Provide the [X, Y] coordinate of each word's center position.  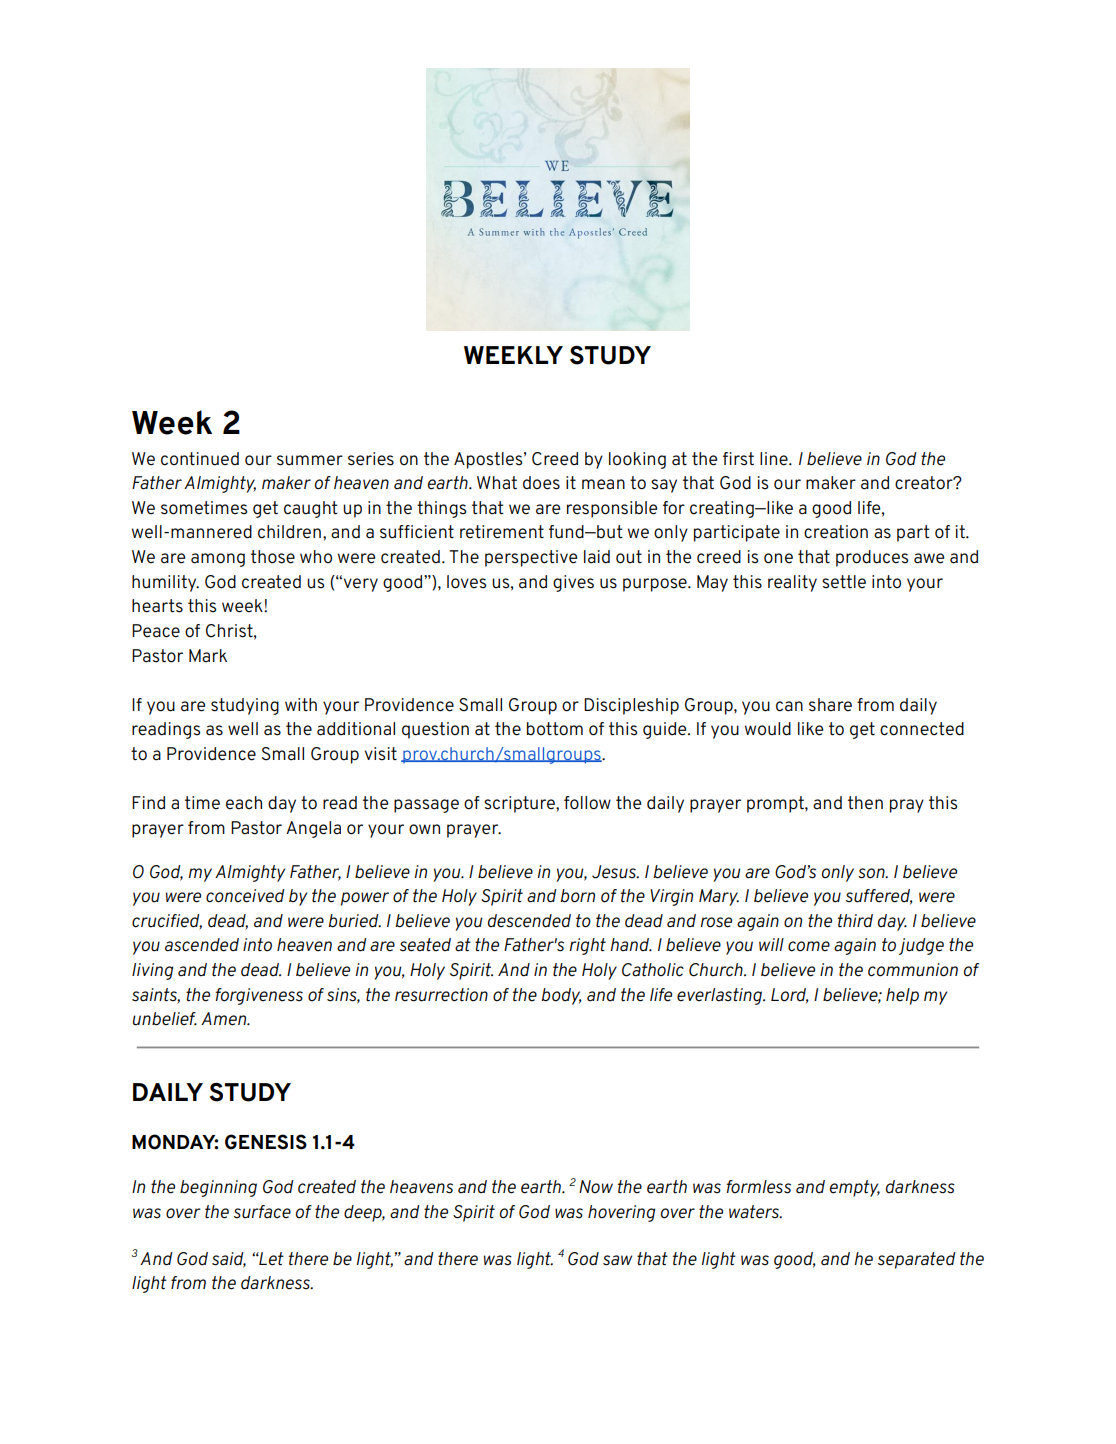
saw [617, 1260]
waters [755, 1212]
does [541, 483]
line [775, 459]
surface [262, 1212]
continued [200, 459]
